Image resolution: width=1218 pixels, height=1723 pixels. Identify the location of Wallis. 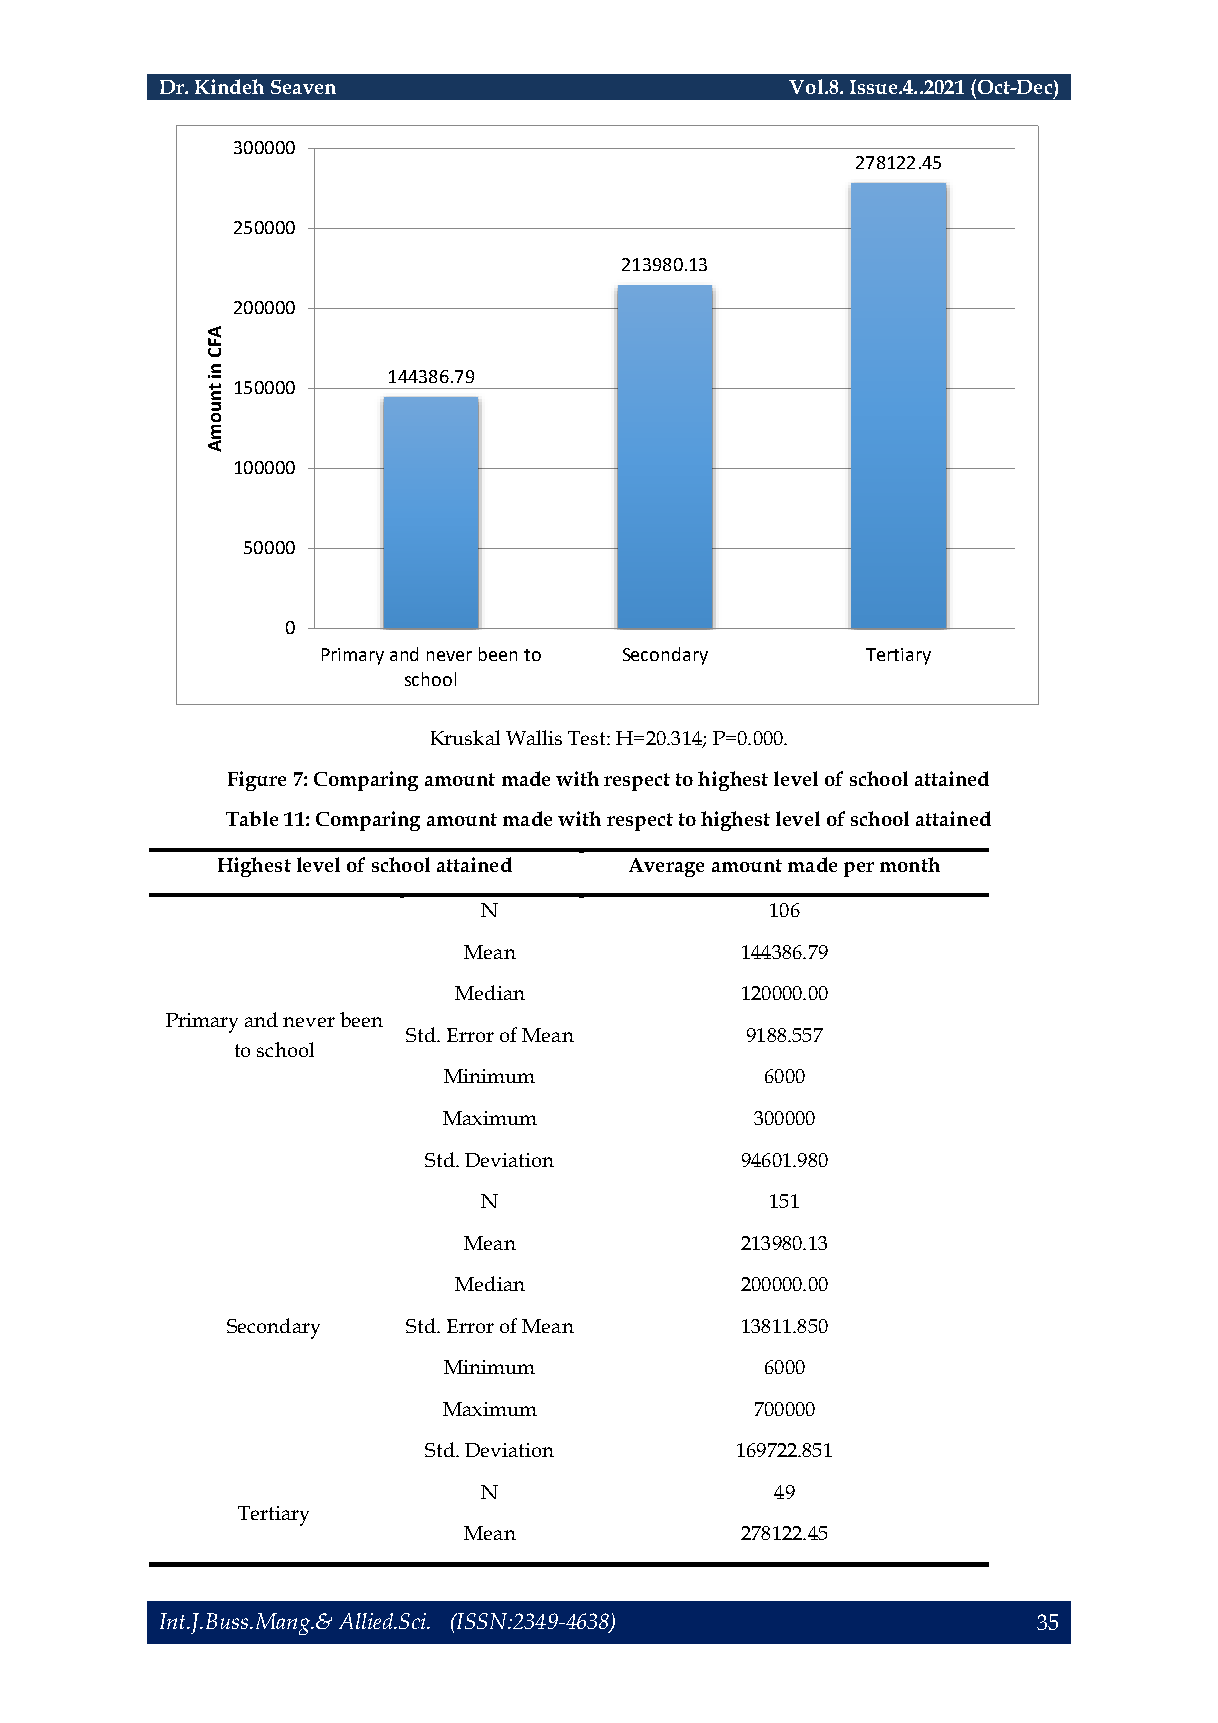
(534, 737).
